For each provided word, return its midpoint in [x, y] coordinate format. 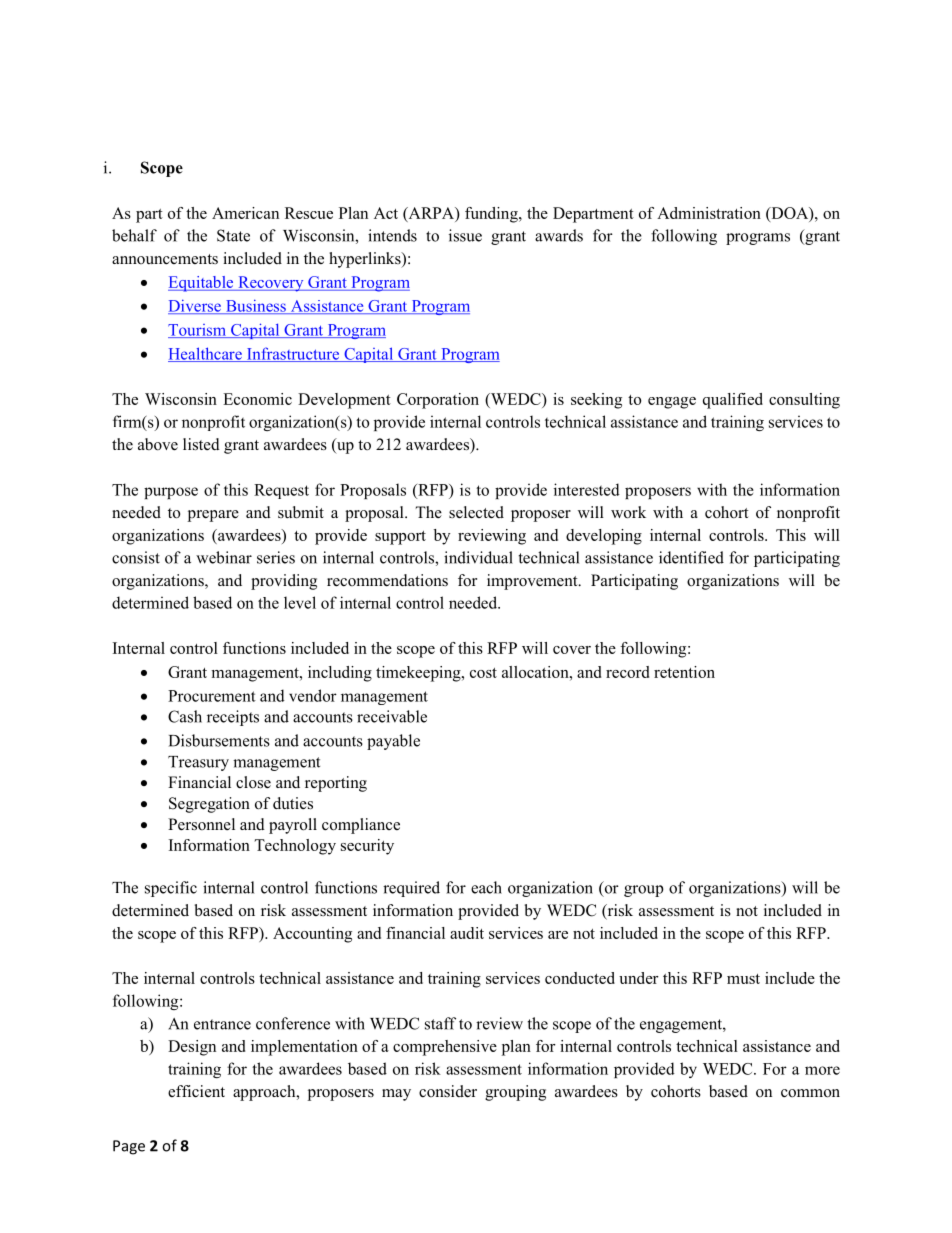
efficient [196, 1091]
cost [483, 673]
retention [684, 672]
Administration [709, 213]
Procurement [212, 696]
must [743, 979]
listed [201, 444]
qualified [733, 401]
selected [476, 512]
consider [448, 1091]
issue [465, 235]
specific [171, 889]
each [486, 887]
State [233, 235]
